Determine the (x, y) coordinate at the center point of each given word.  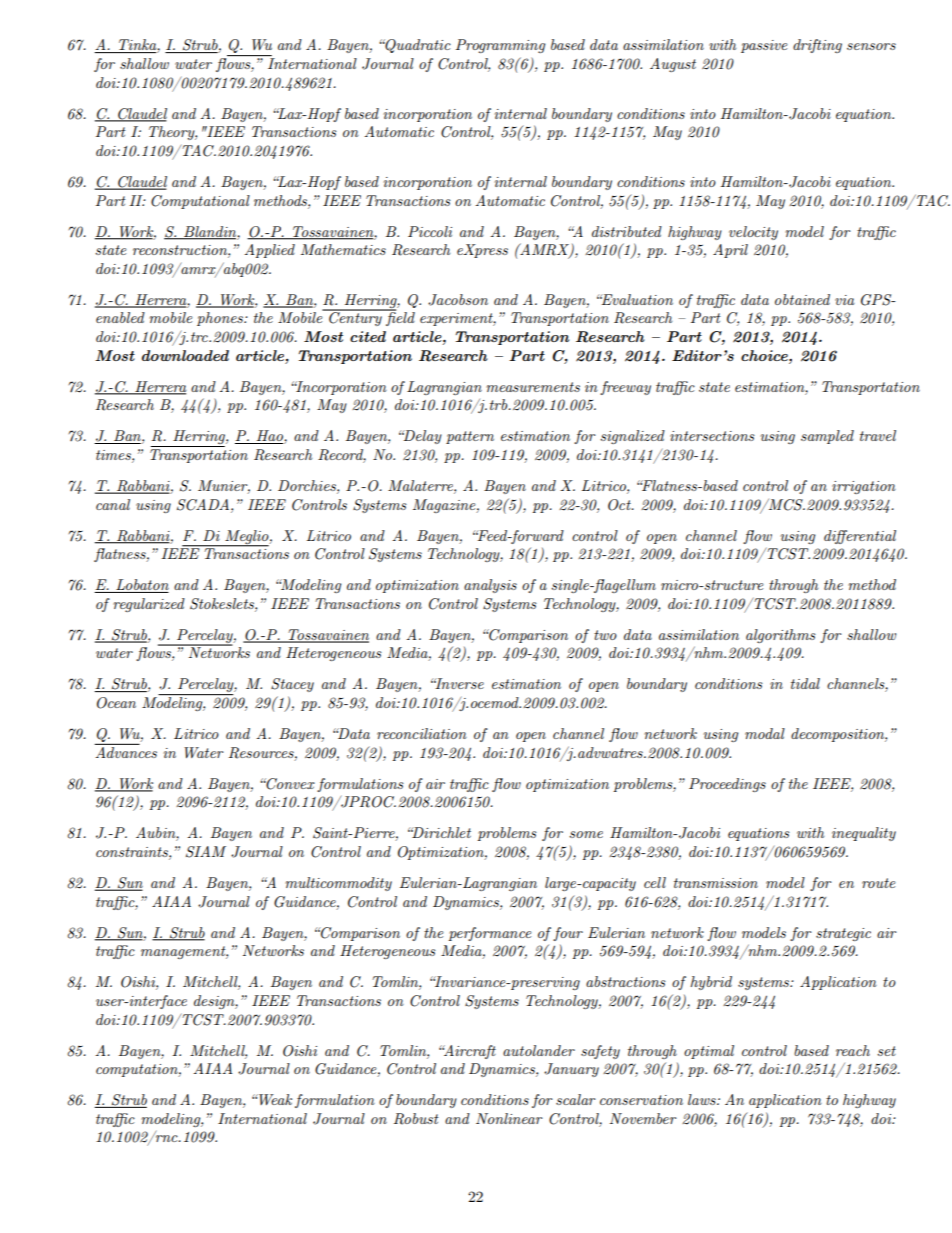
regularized (149, 605)
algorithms (781, 636)
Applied (269, 251)
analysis (490, 586)
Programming (500, 46)
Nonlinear (509, 1118)
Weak (274, 1099)
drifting (817, 46)
